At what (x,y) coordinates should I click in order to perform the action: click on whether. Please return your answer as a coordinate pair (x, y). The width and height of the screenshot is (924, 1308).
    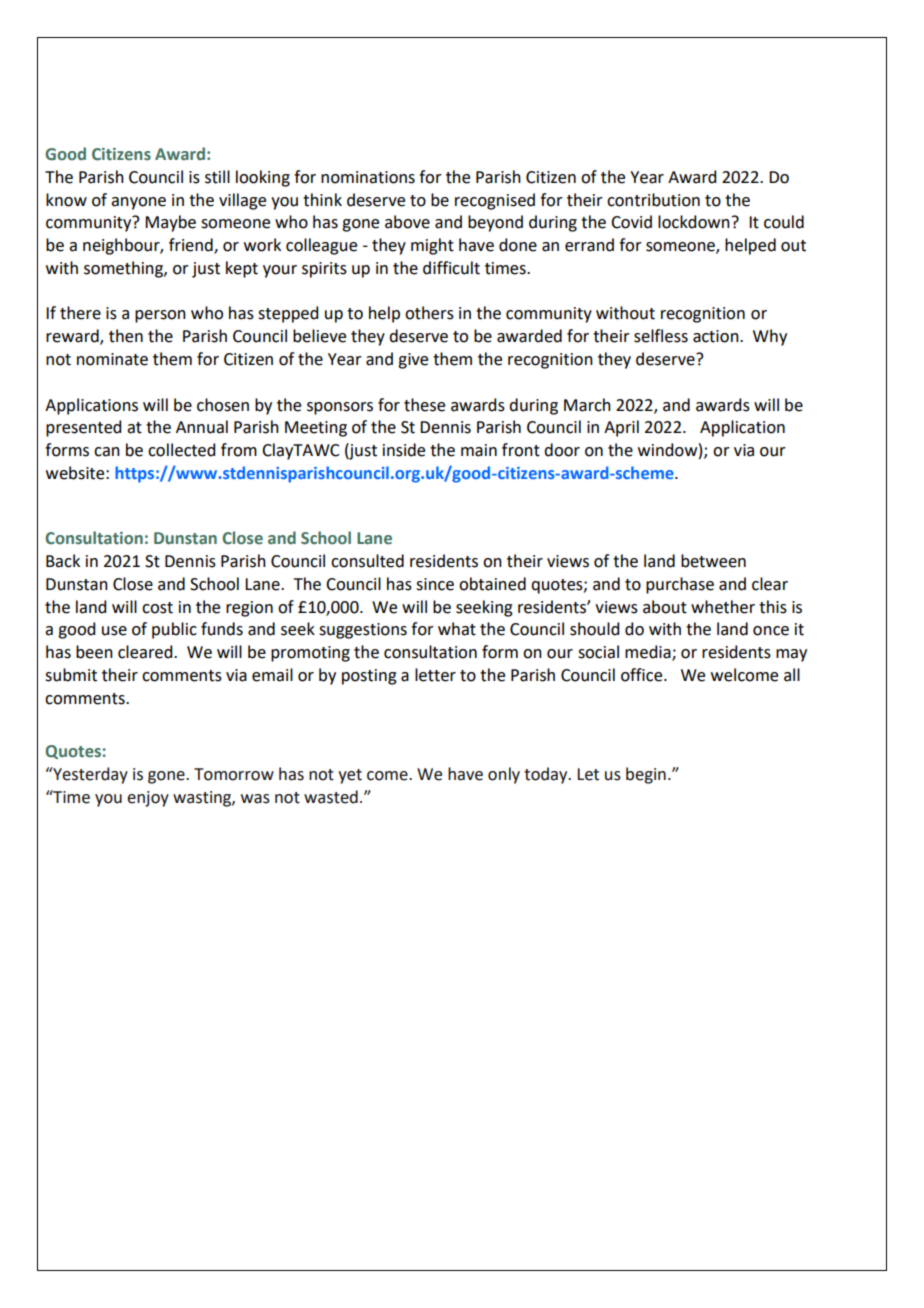
    Looking at the image, I should click on (723, 607).
